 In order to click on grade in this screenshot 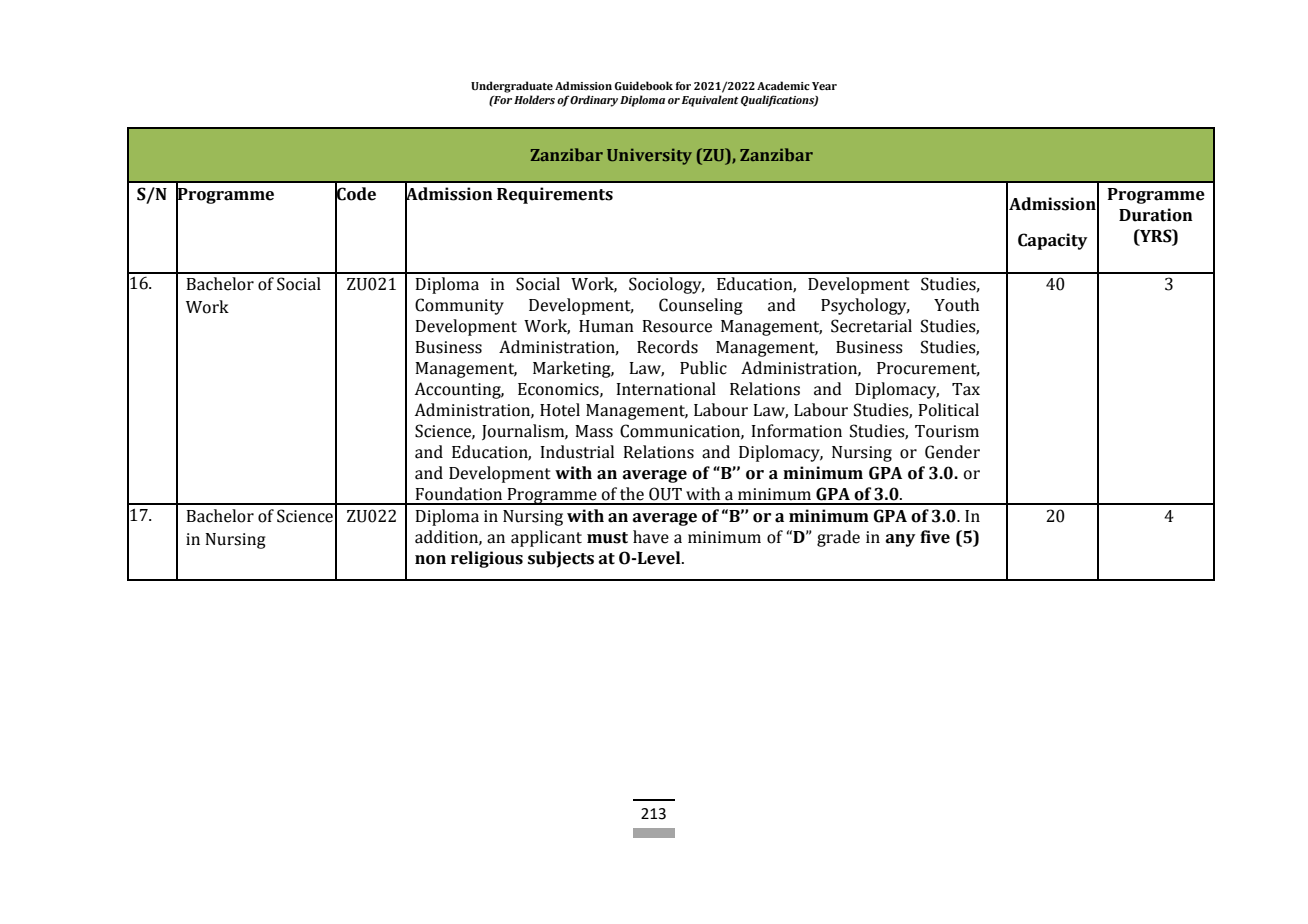, I will do `click(838, 538)`.
